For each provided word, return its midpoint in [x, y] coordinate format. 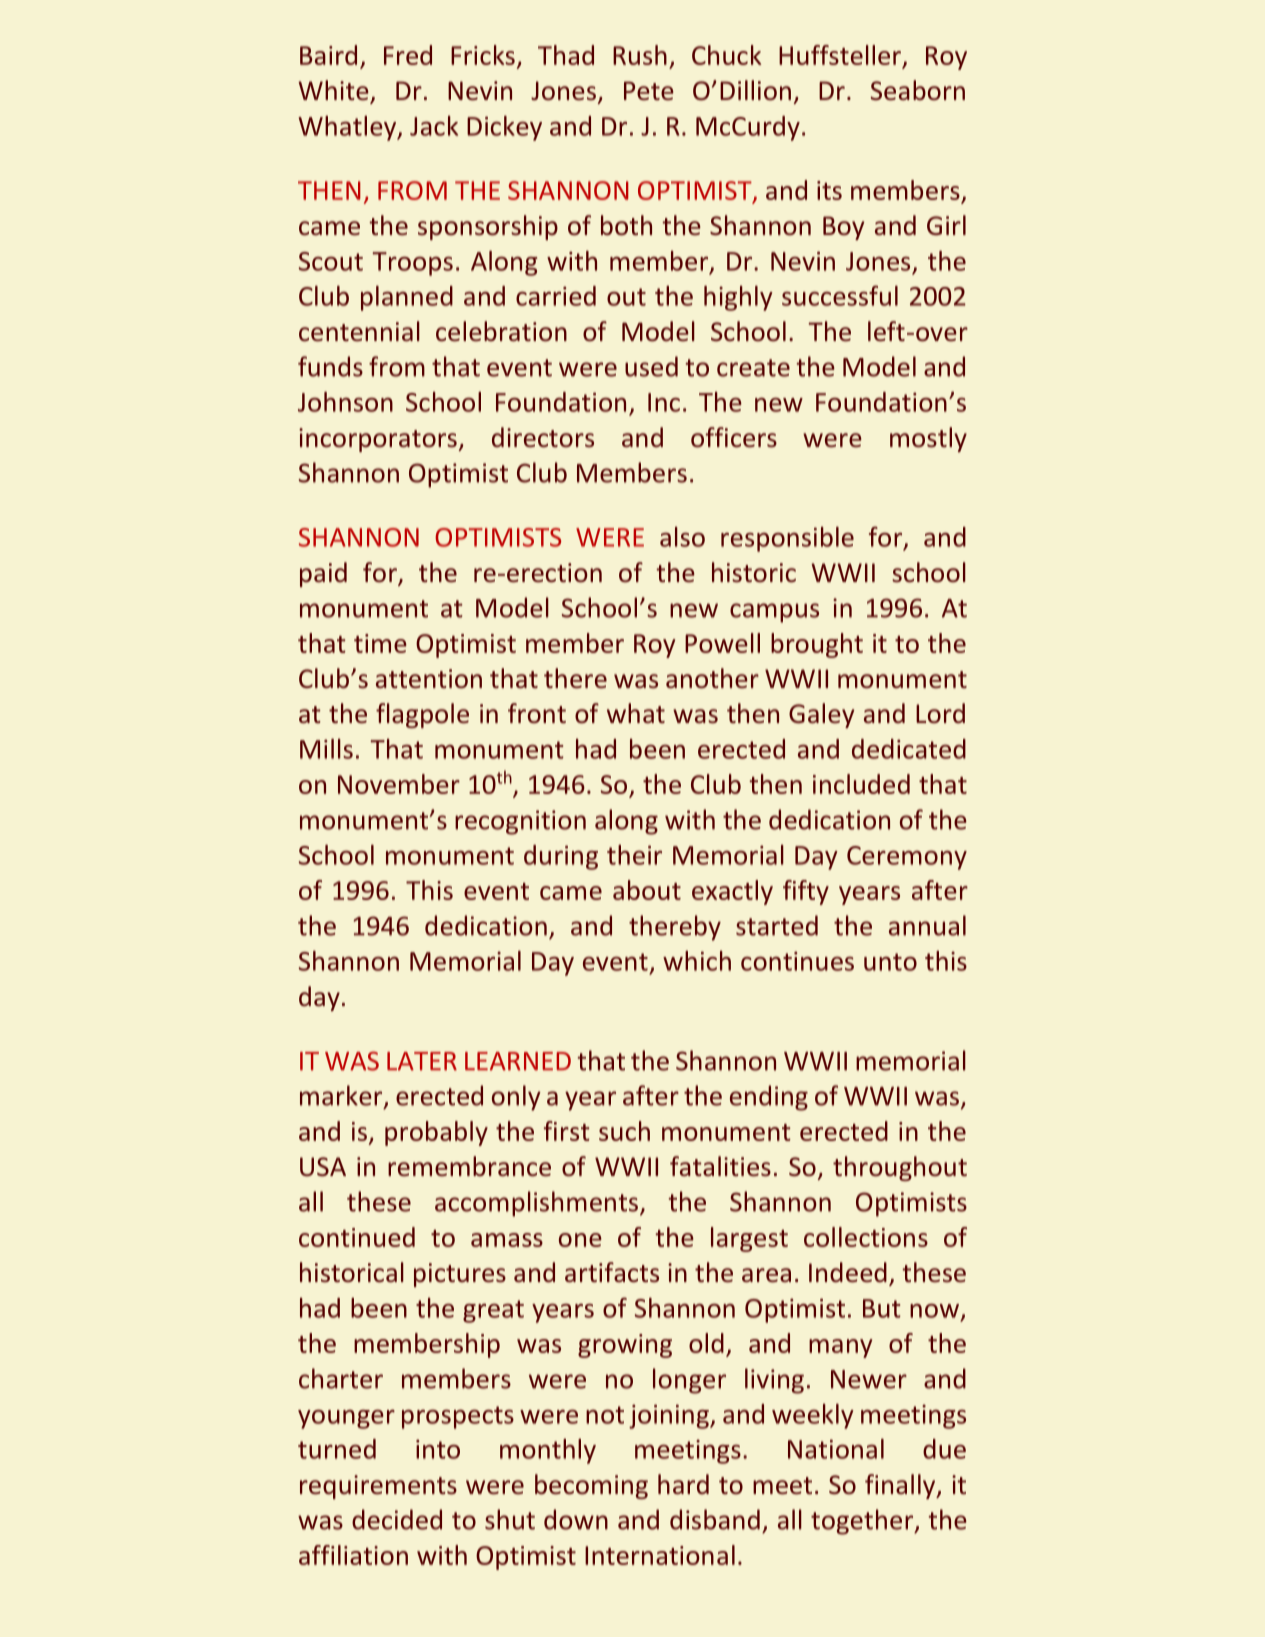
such [624, 1131]
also [682, 537]
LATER [422, 1061]
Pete [649, 90]
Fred [408, 55]
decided [397, 1519]
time [380, 643]
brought [817, 645]
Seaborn [918, 90]
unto [890, 962]
